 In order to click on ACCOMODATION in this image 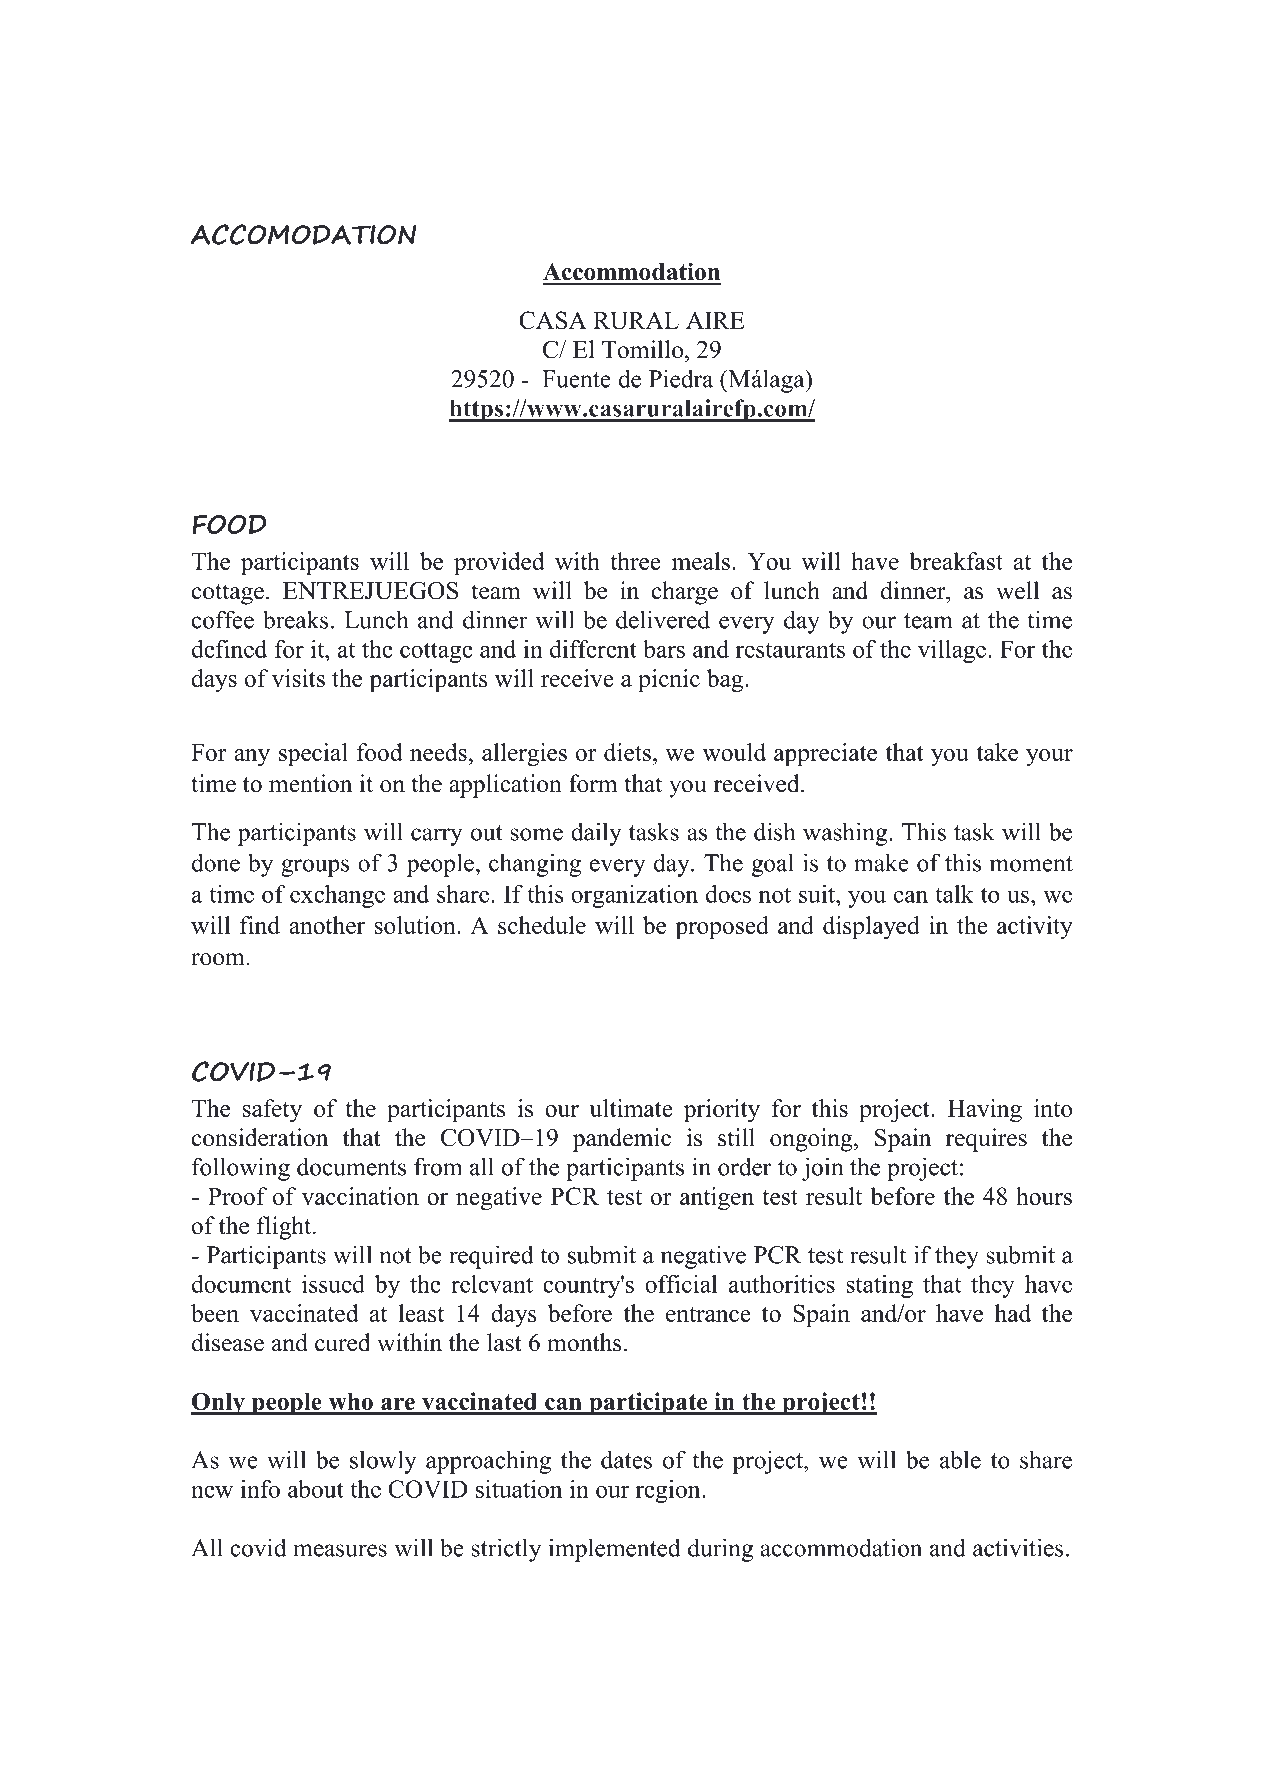, I will do `click(304, 234)`.
